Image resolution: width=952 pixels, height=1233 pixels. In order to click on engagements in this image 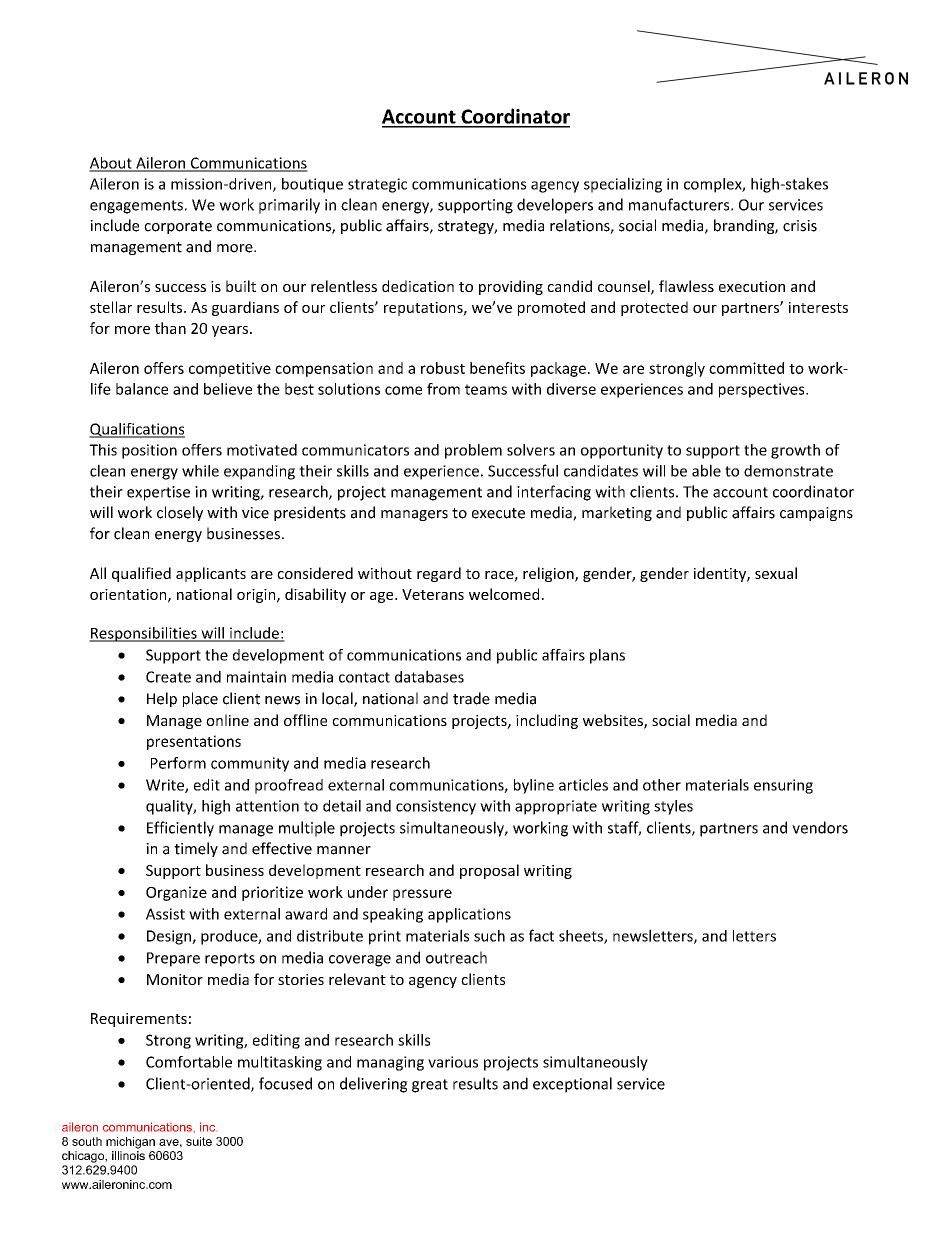, I will do `click(136, 207)`.
